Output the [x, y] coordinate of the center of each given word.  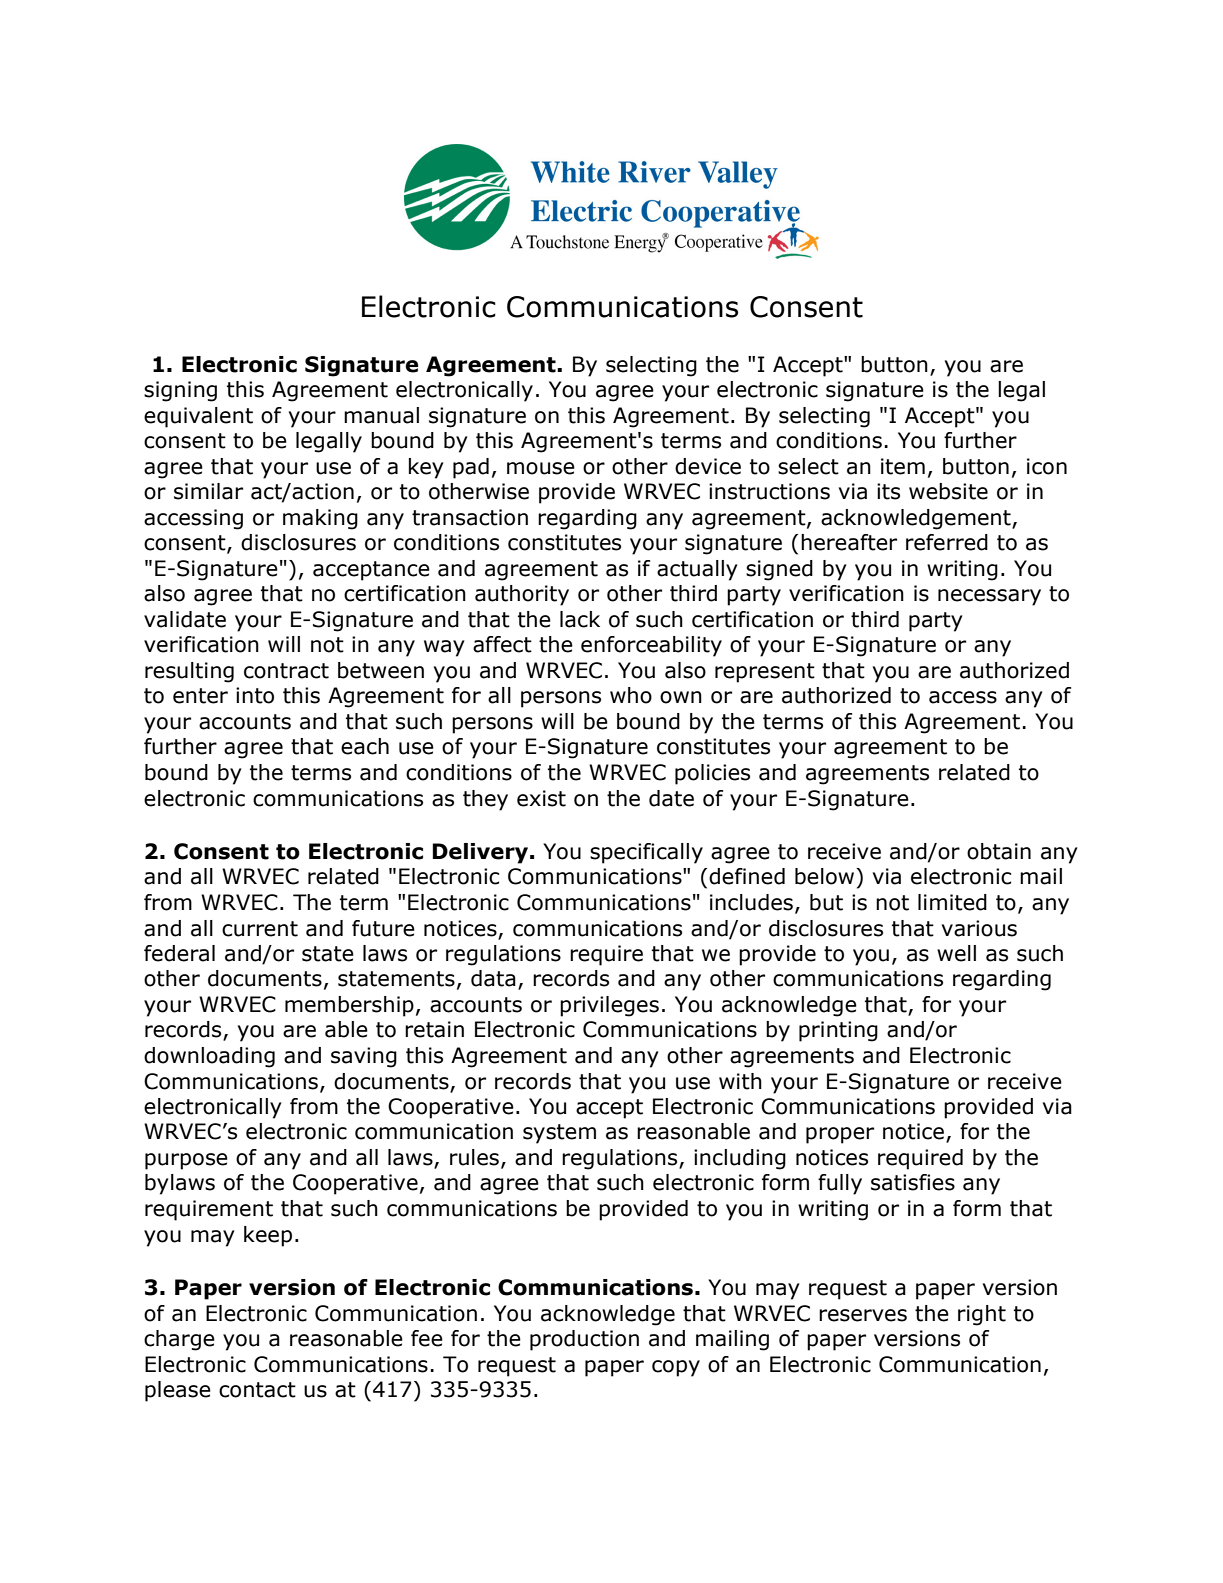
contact [257, 1390]
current [260, 929]
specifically [646, 853]
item [903, 466]
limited [952, 902]
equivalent [198, 417]
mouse [541, 468]
